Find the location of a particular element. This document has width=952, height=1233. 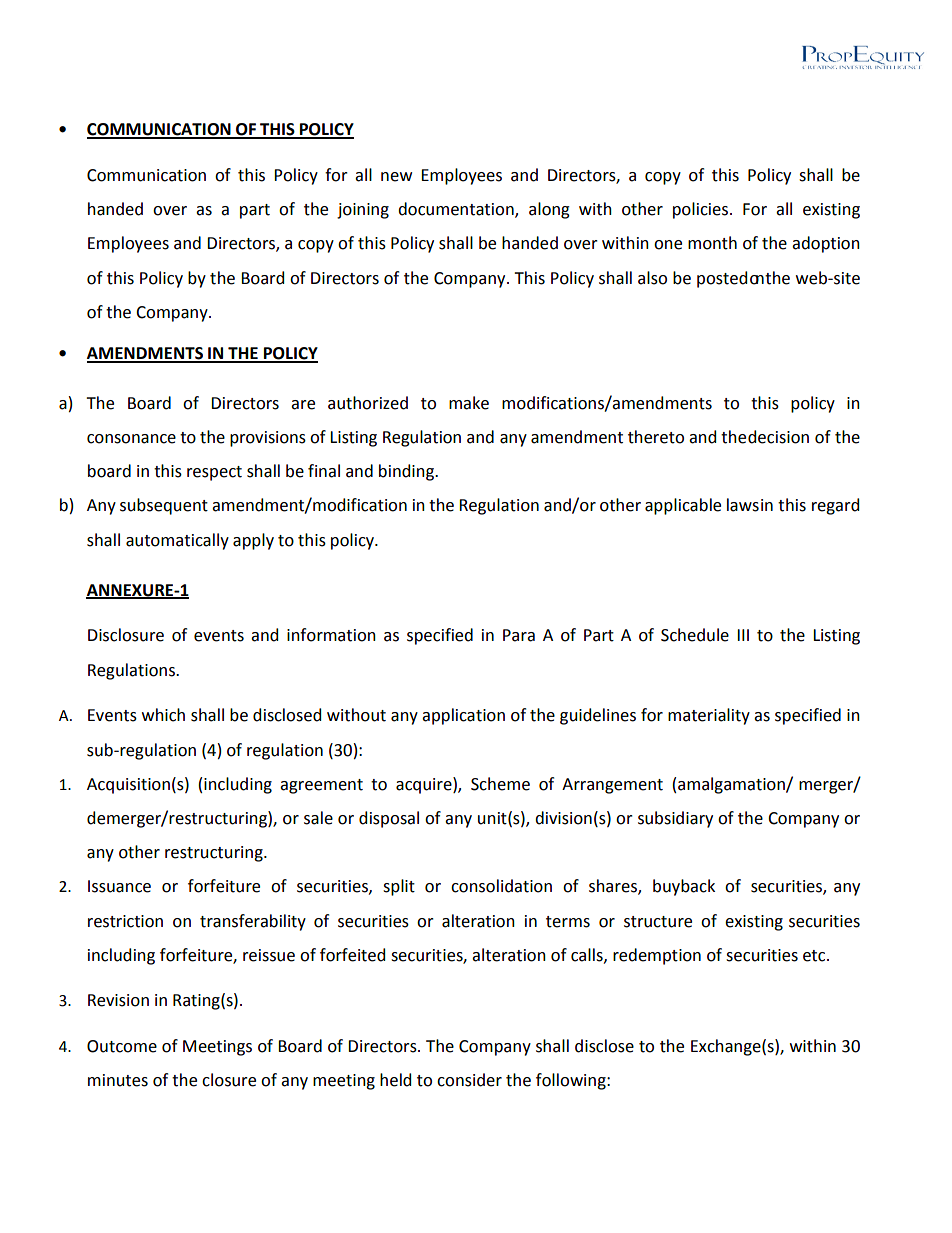

Scheme is located at coordinates (500, 784).
